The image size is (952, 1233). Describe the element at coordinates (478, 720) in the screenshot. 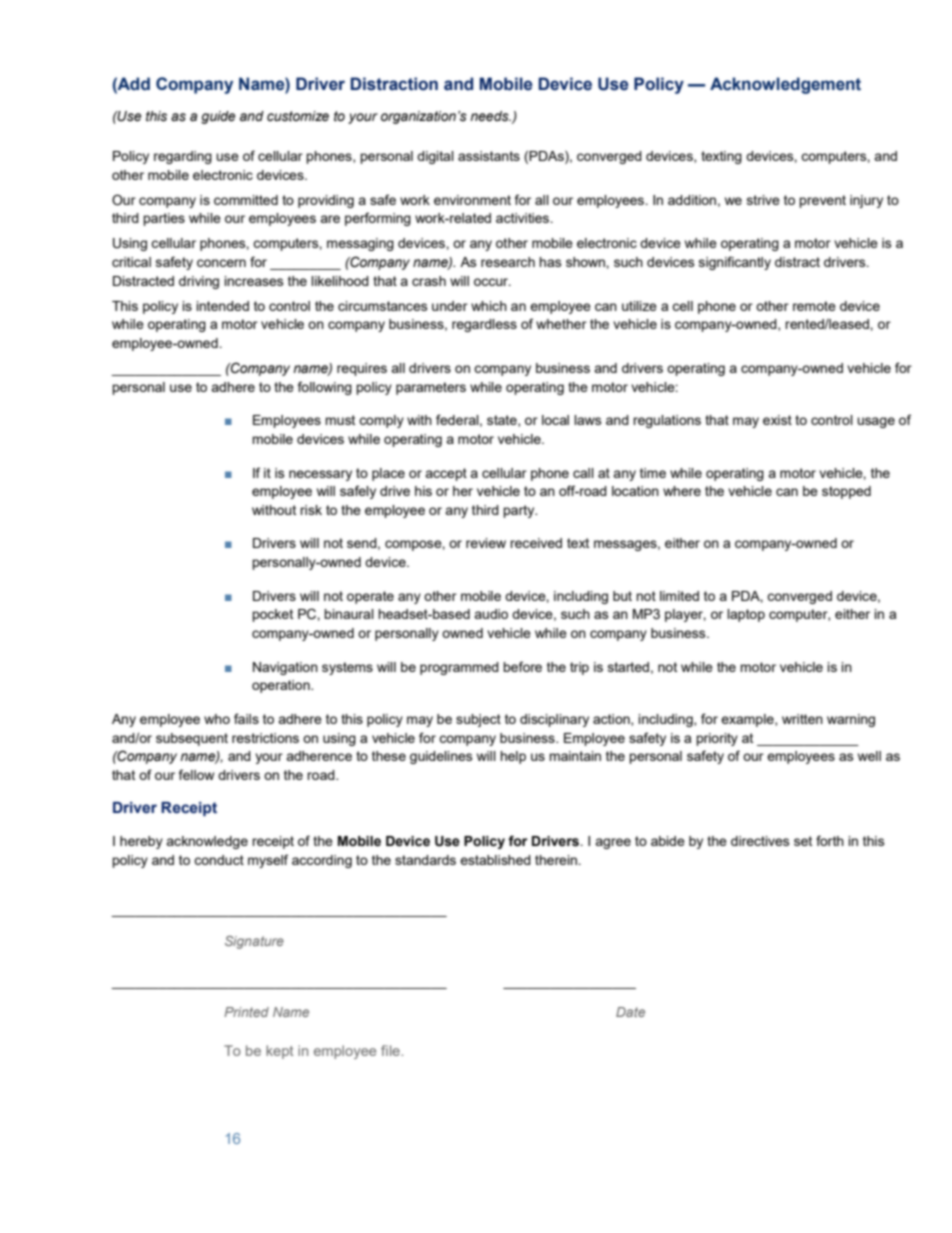

I see `subject` at that location.
